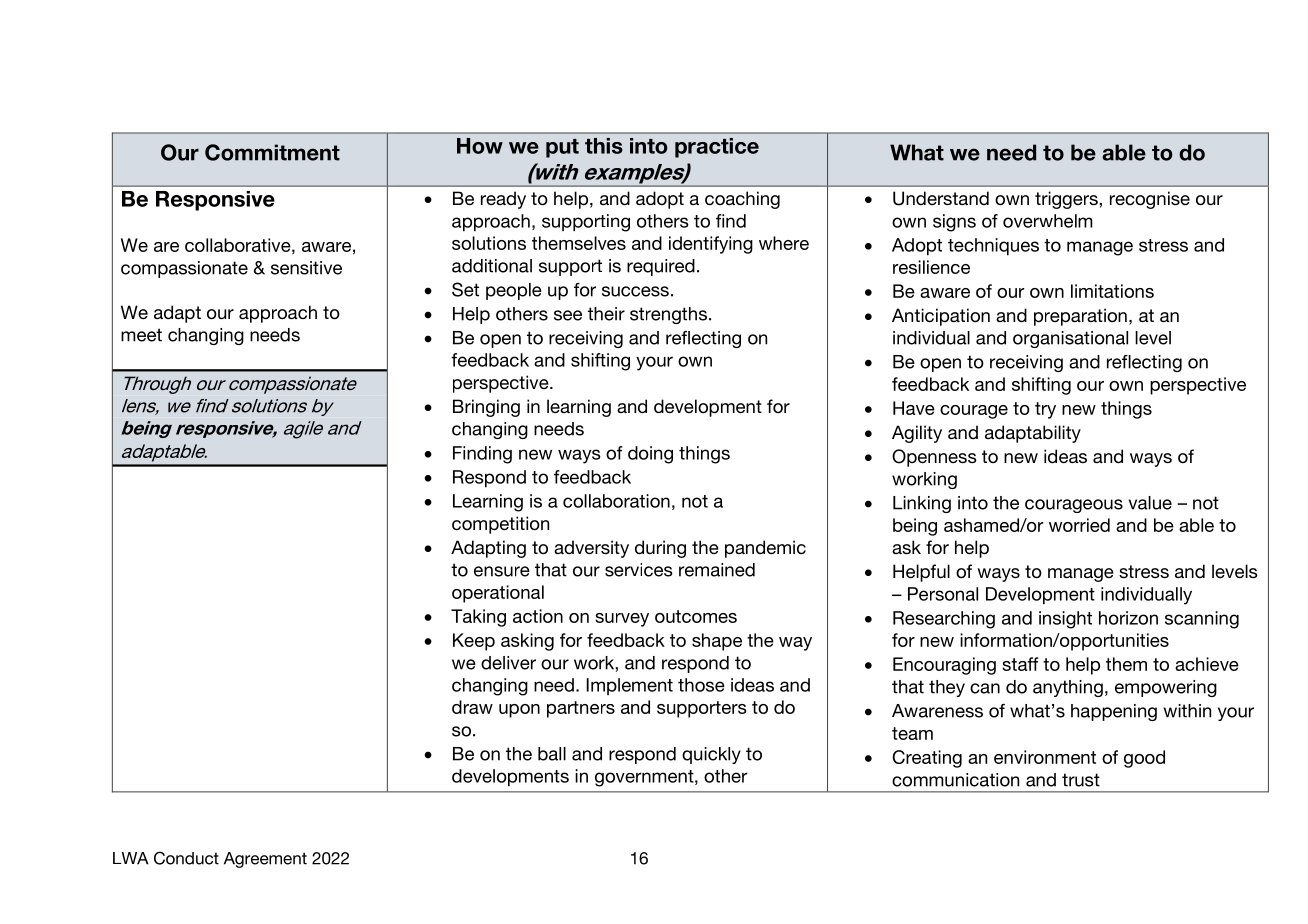  What do you see at coordinates (717, 148) in the screenshot?
I see `practice` at bounding box center [717, 148].
